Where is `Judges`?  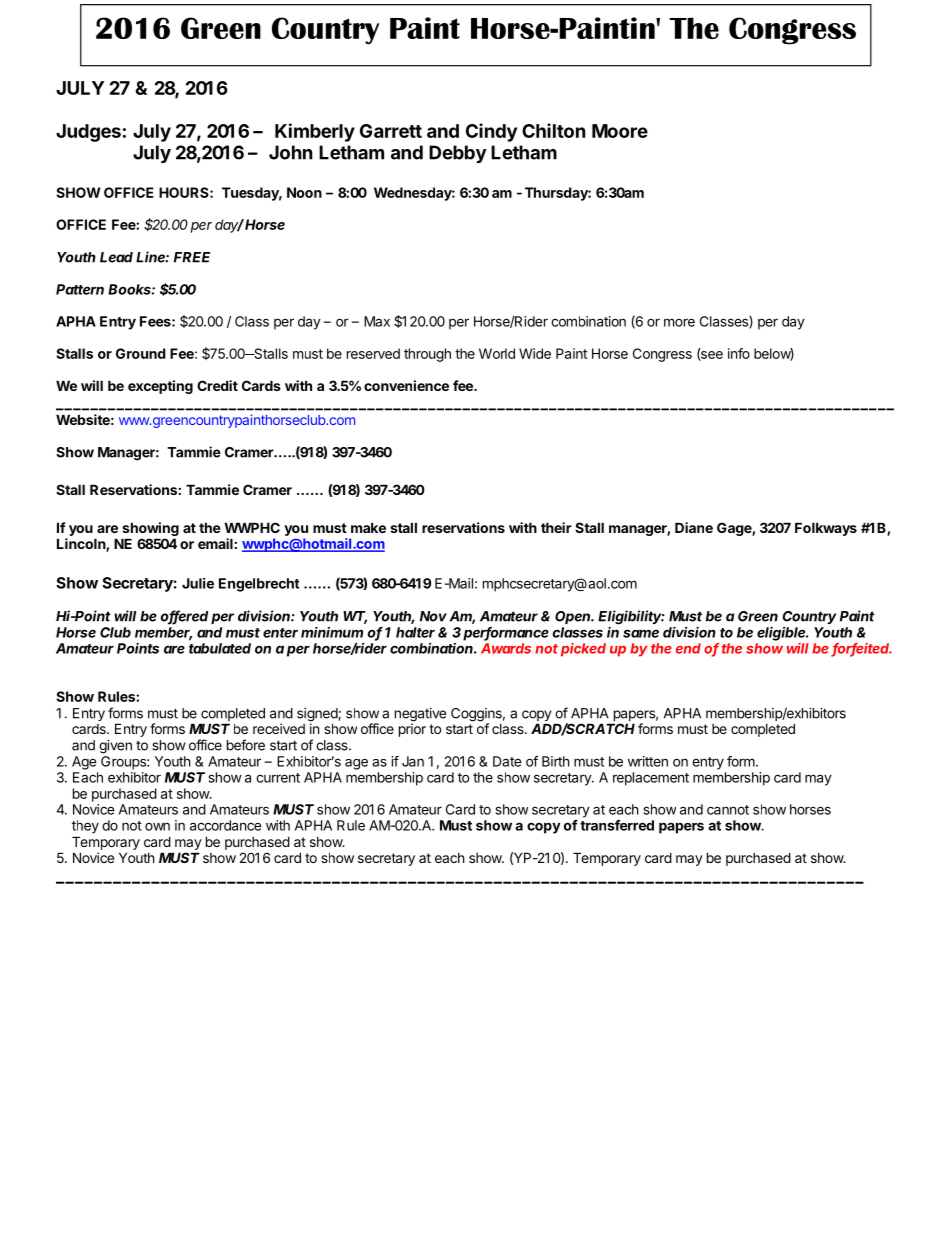
Judges is located at coordinates (88, 133).
